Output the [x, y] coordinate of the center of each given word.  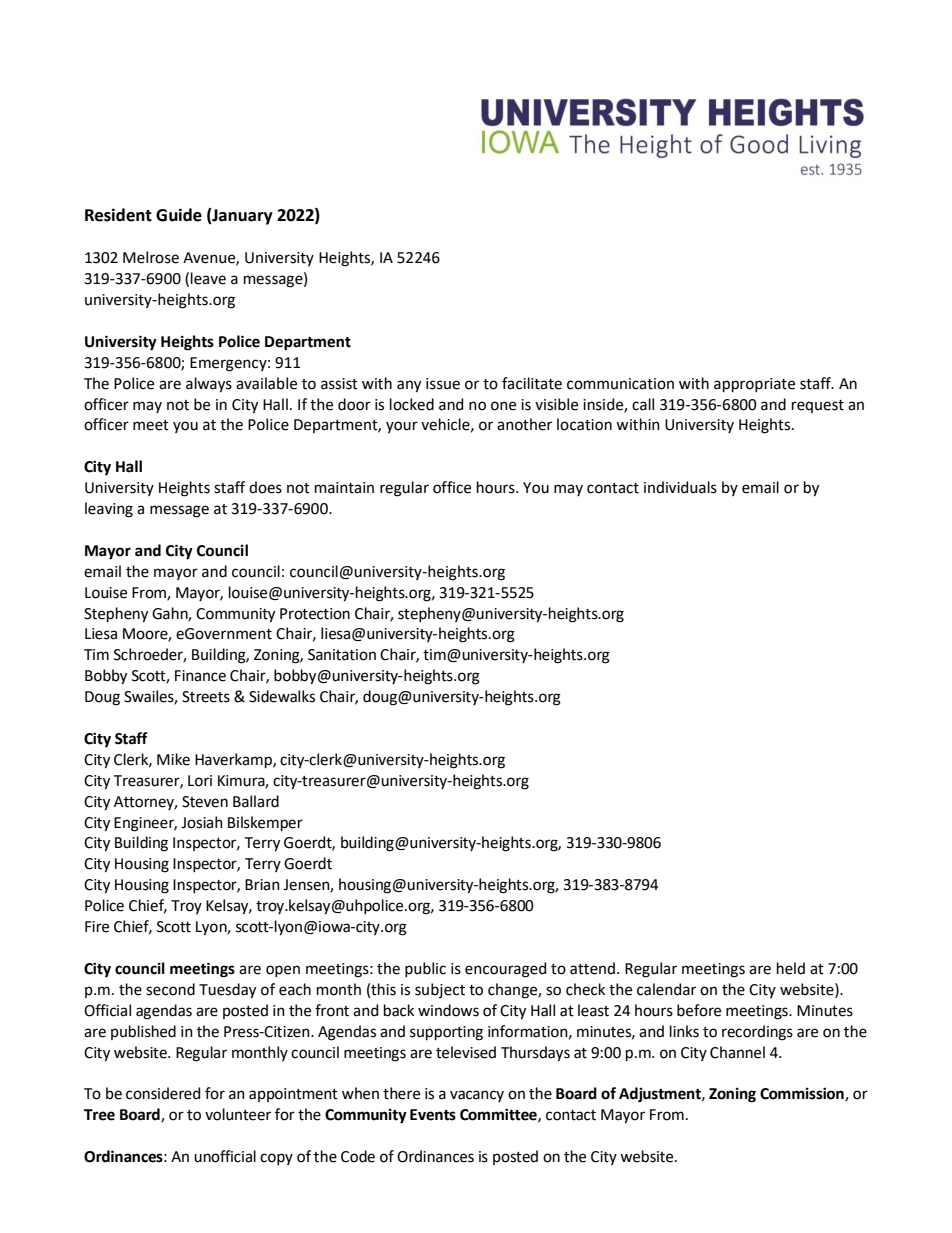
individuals [680, 487]
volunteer [238, 1114]
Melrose [151, 257]
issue [443, 384]
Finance [200, 676]
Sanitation [342, 655]
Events [433, 1115]
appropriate [754, 385]
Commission [803, 1094]
